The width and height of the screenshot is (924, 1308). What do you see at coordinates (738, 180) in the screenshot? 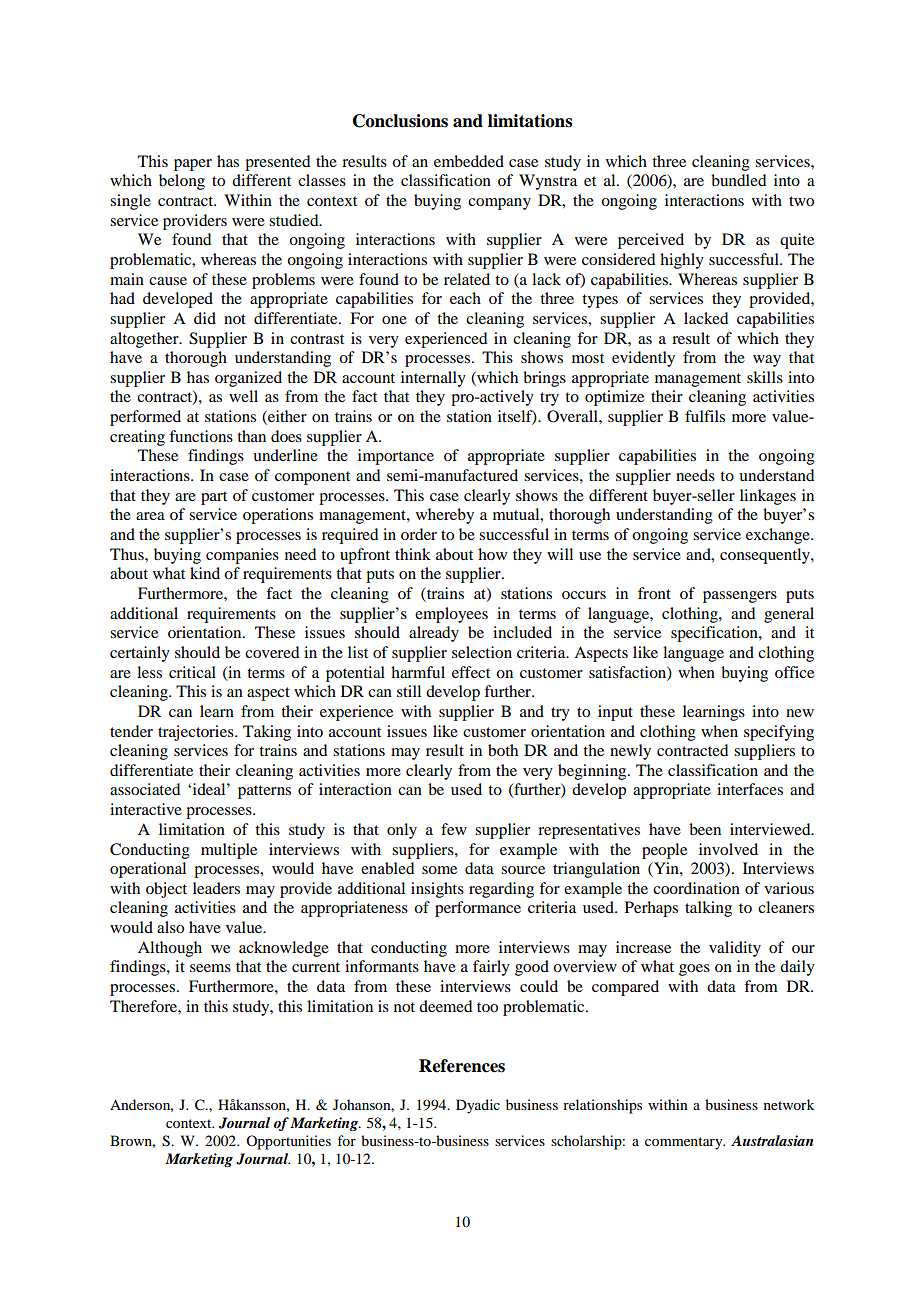
I see `bundled` at bounding box center [738, 180].
